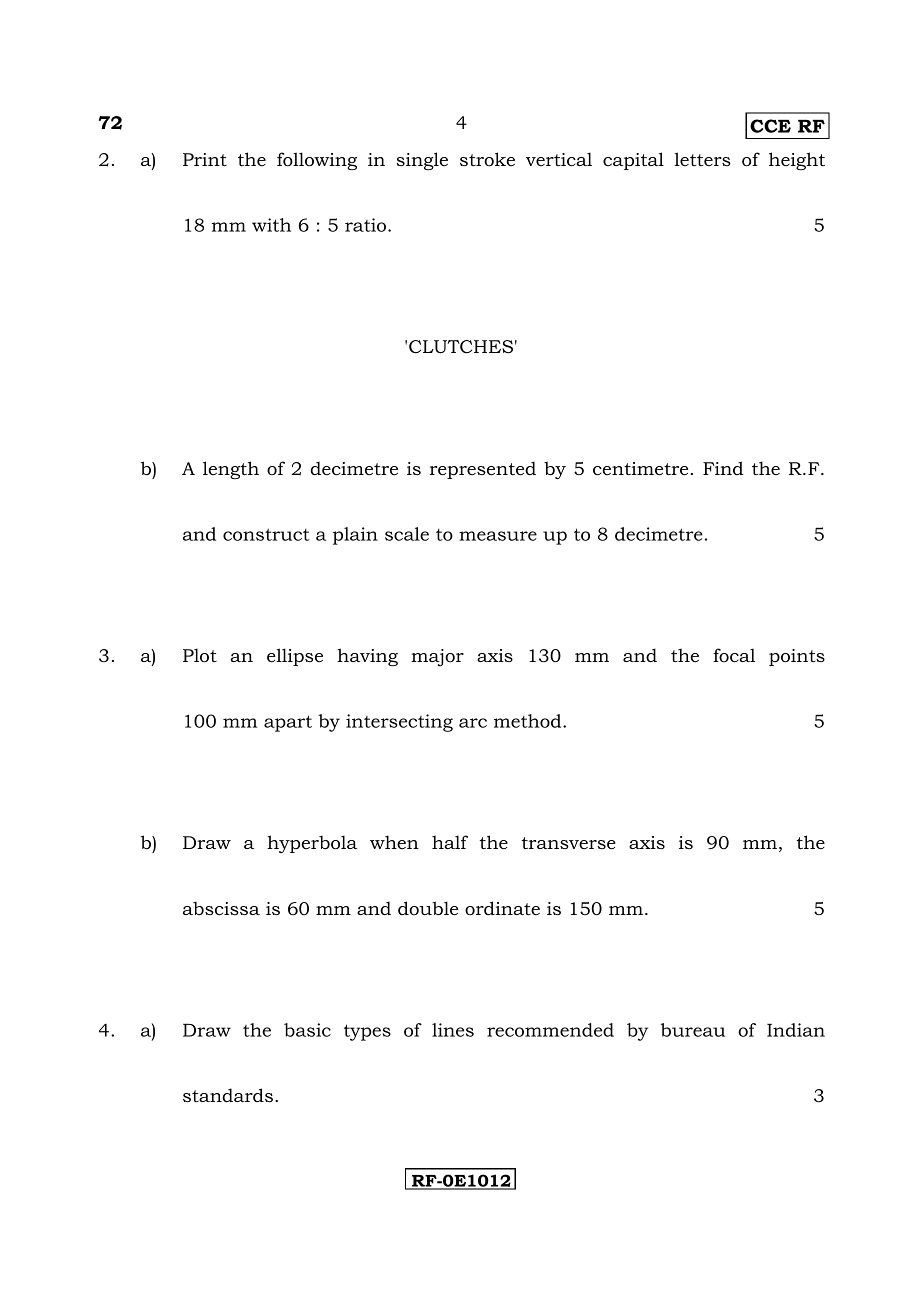 This page has height=1308, width=924. I want to click on length, so click(231, 470).
